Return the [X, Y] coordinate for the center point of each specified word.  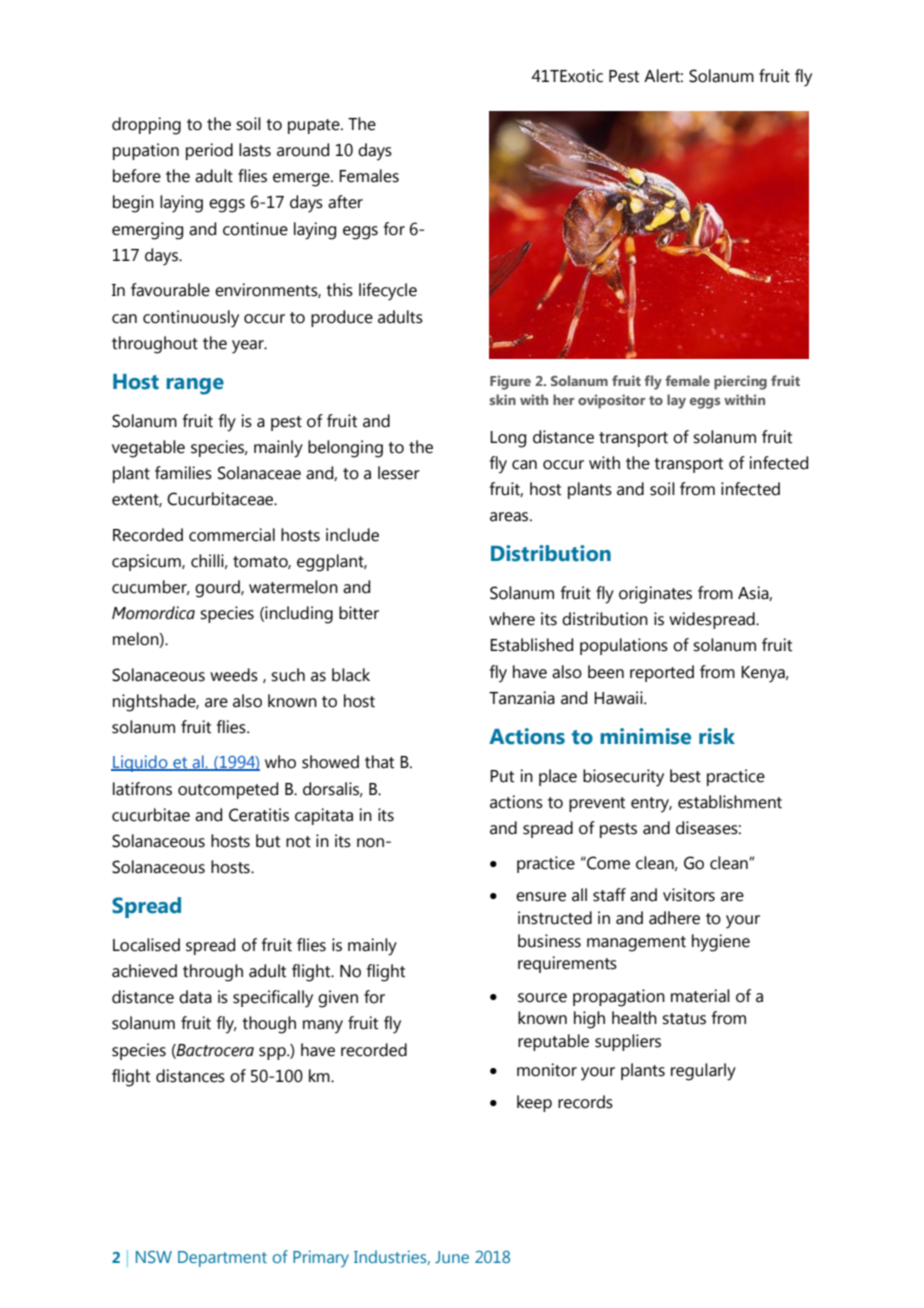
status [684, 1019]
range [195, 386]
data [195, 997]
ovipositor [612, 401]
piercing [740, 382]
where [512, 619]
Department [222, 1259]
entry [651, 805]
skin [503, 399]
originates [655, 595]
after [345, 202]
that [379, 762]
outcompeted [228, 790]
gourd [218, 589]
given [338, 999]
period [209, 151]
